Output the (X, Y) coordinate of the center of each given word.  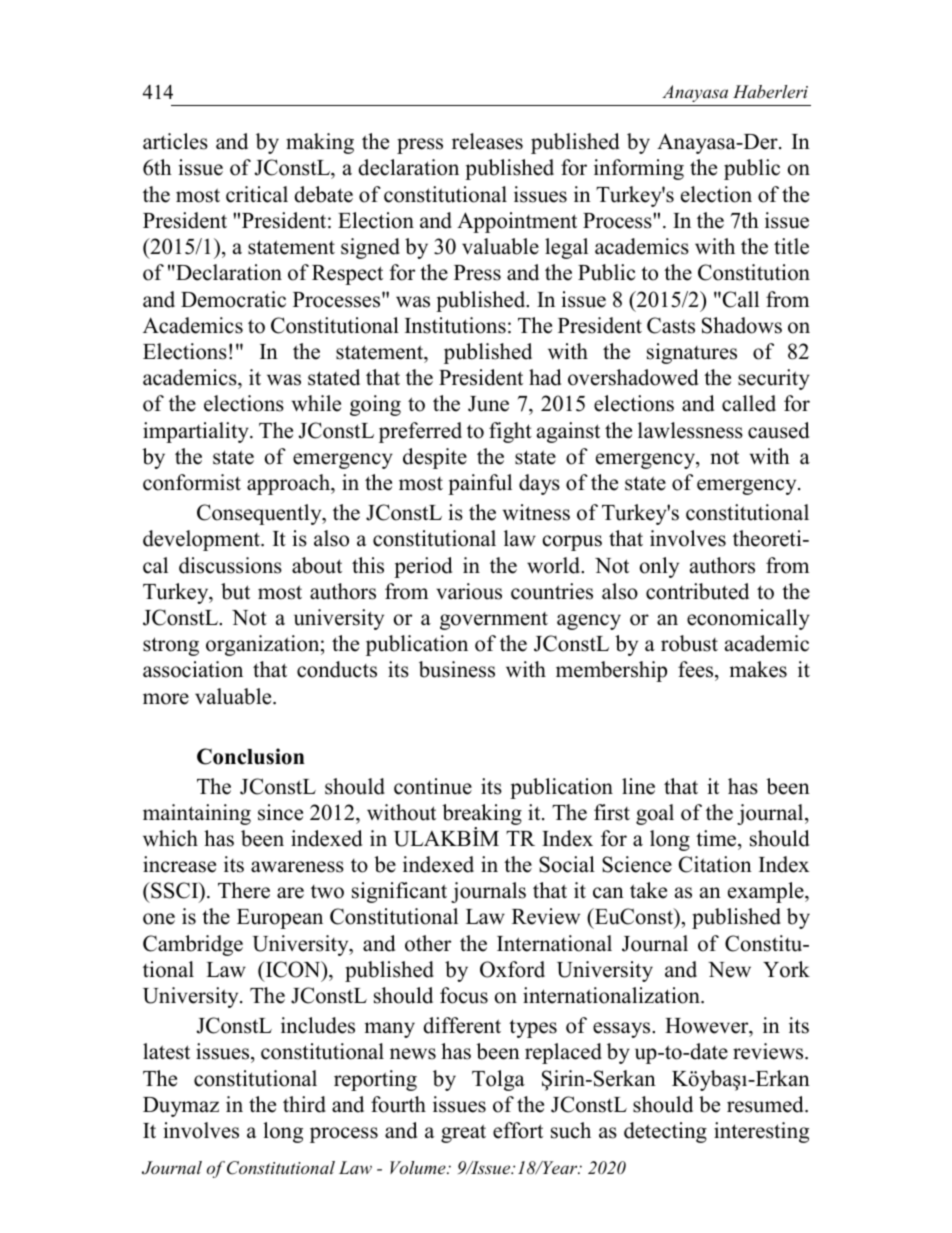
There (244, 890)
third (304, 1104)
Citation (715, 864)
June (488, 404)
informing (639, 169)
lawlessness (690, 430)
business (457, 669)
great (463, 1133)
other (428, 943)
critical (257, 194)
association (193, 669)
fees (697, 671)
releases (487, 141)
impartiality (197, 432)
